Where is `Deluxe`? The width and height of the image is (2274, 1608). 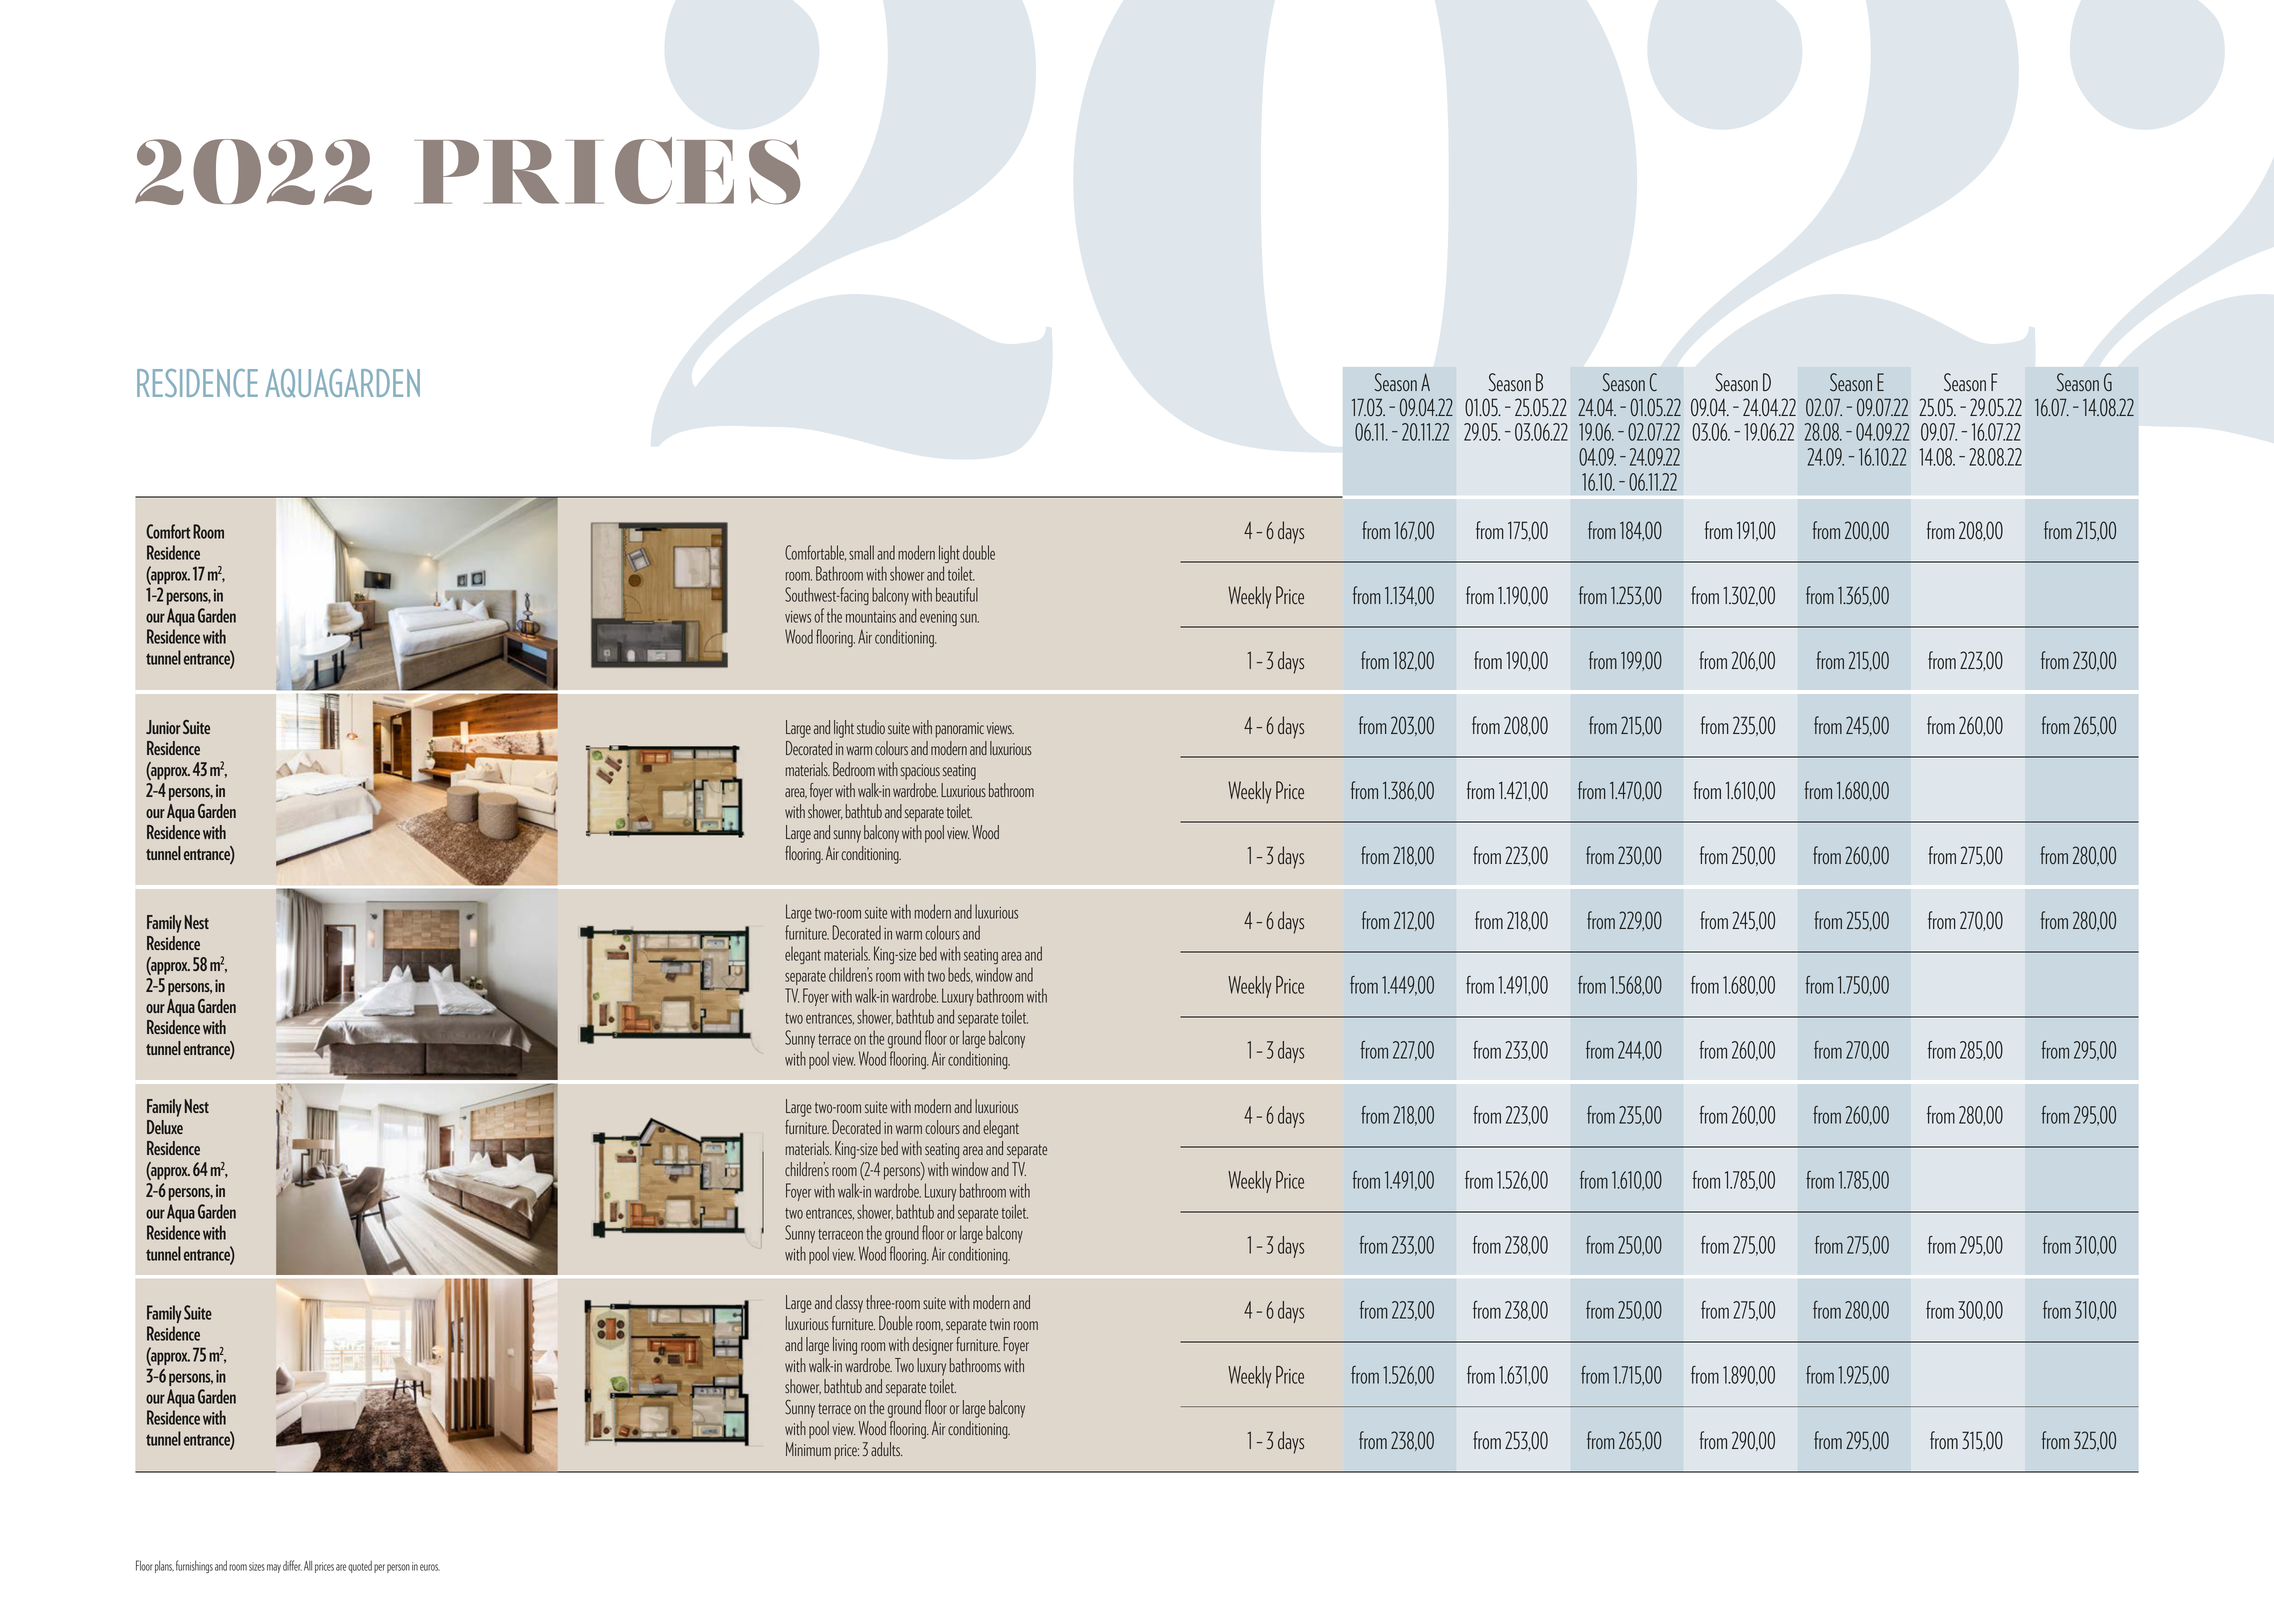 Deluxe is located at coordinates (165, 1127).
